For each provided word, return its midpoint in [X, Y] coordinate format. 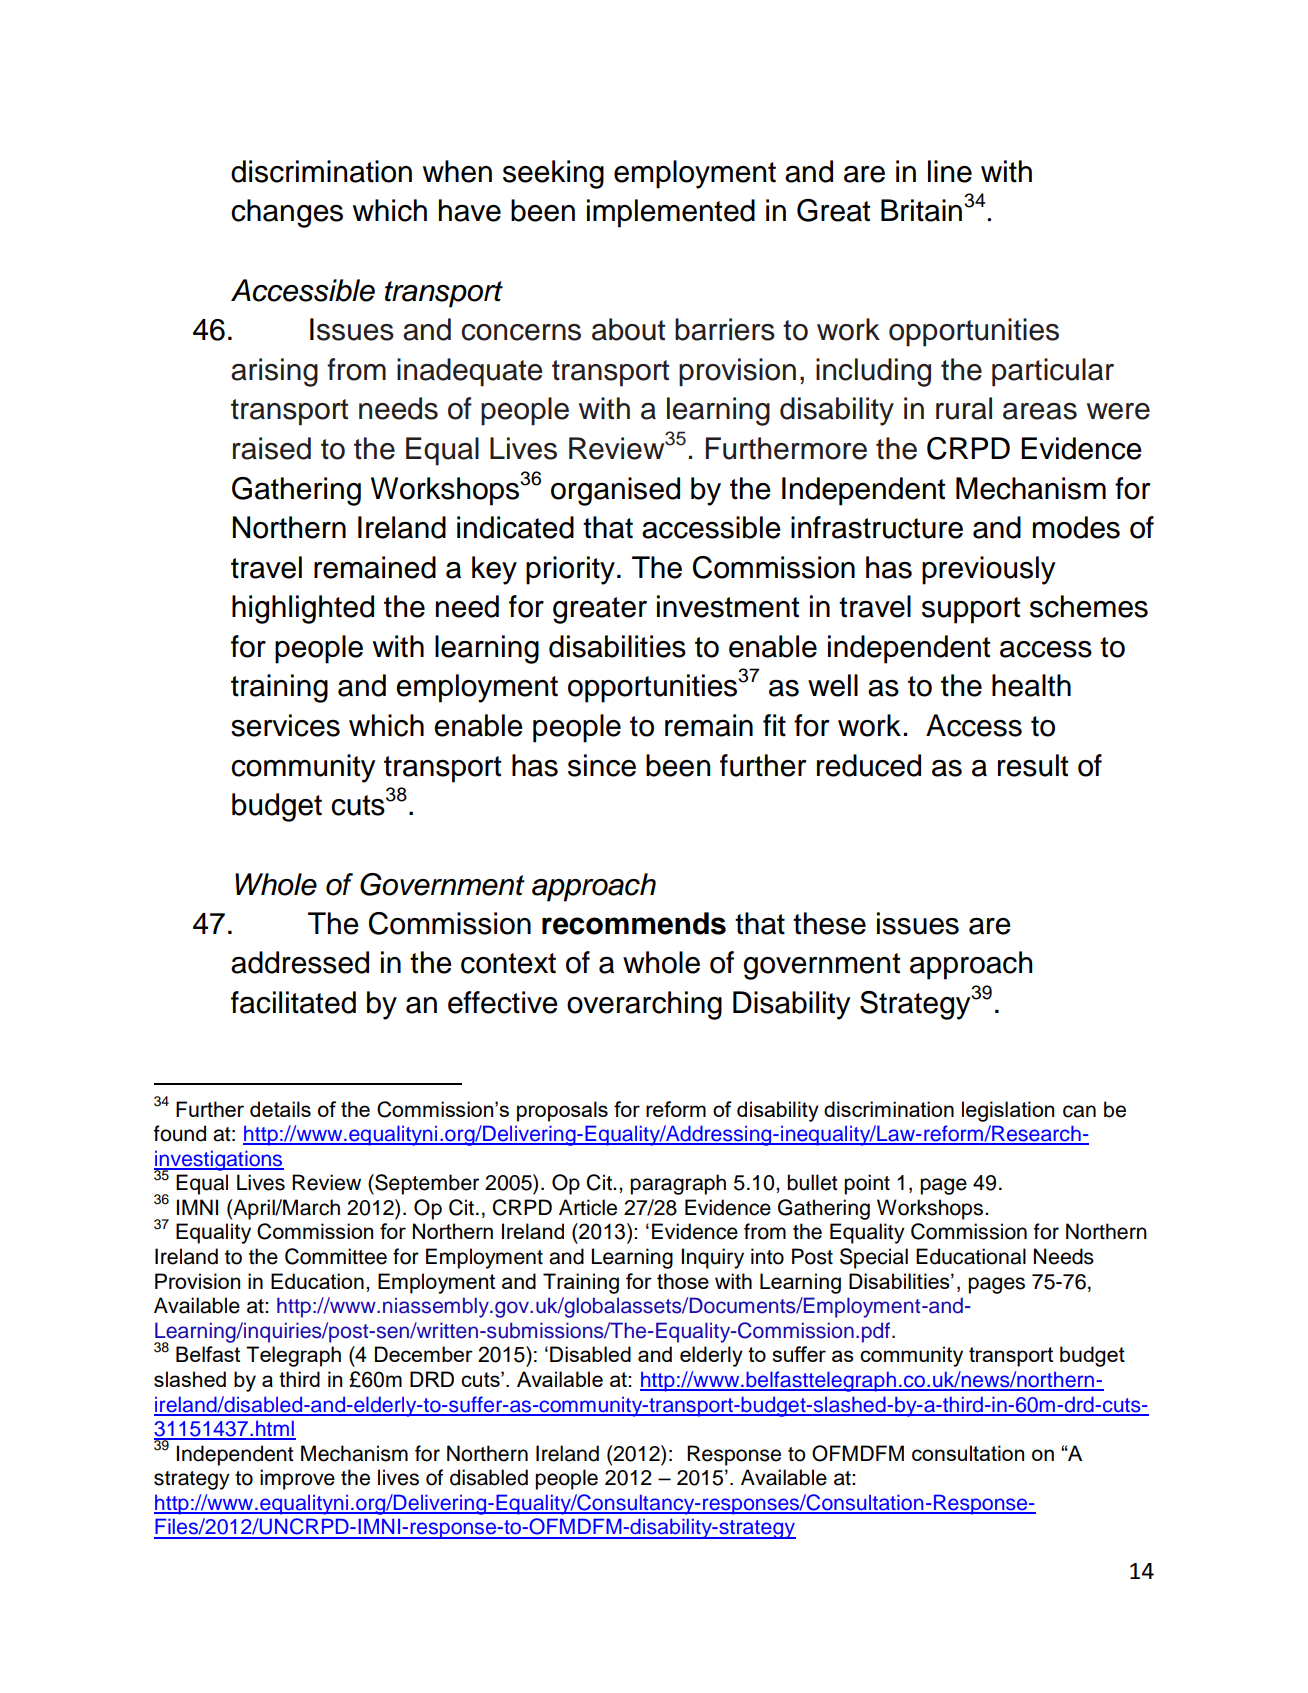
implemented [671, 213]
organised [615, 491]
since [602, 765]
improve [297, 1479]
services [285, 725]
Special [874, 1258]
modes [1076, 527]
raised [272, 448]
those [683, 1281]
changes [287, 213]
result [1033, 765]
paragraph [678, 1184]
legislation [1008, 1111]
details [280, 1109]
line [950, 171]
